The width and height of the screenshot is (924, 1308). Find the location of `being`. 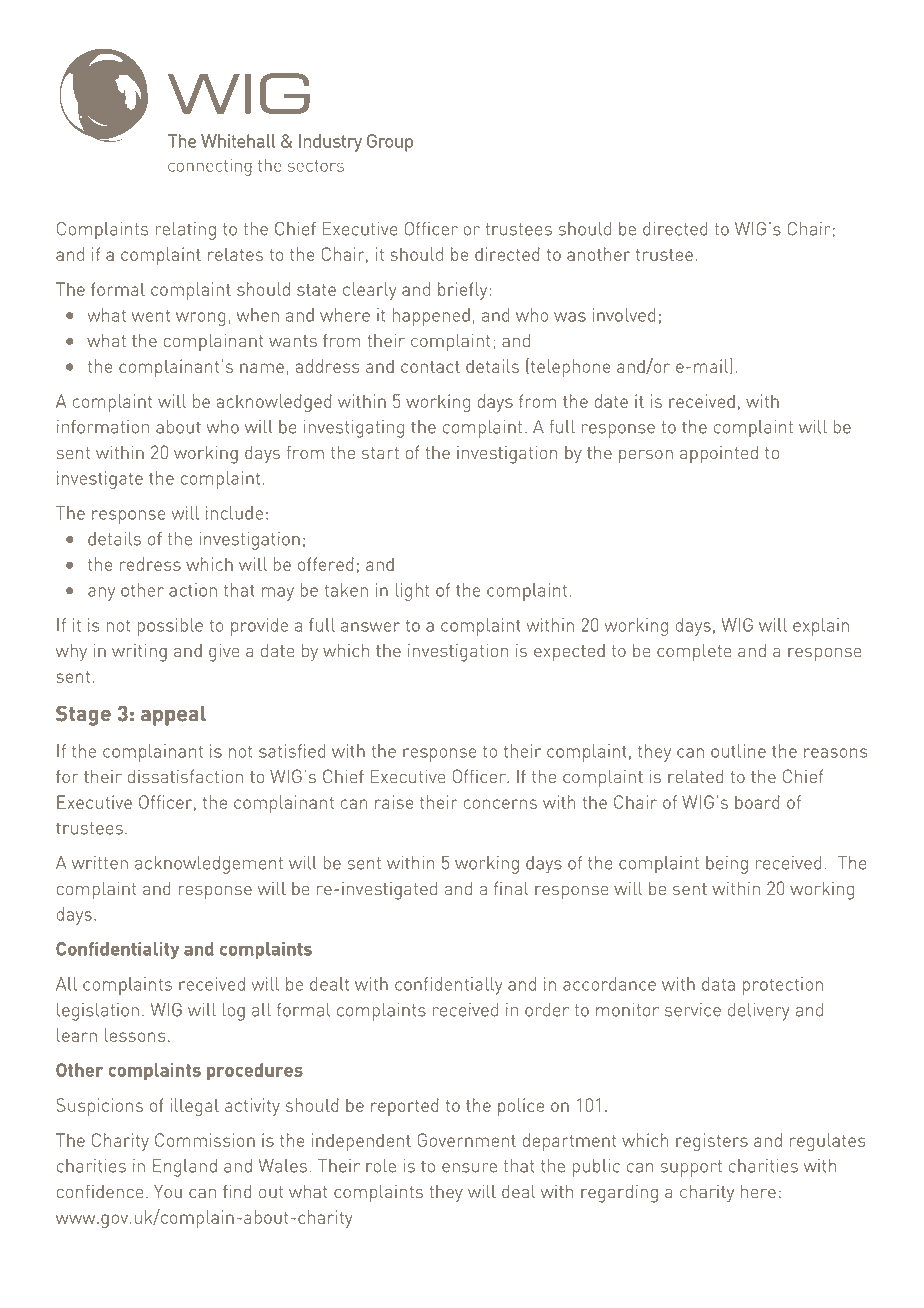

being is located at coordinates (727, 865).
